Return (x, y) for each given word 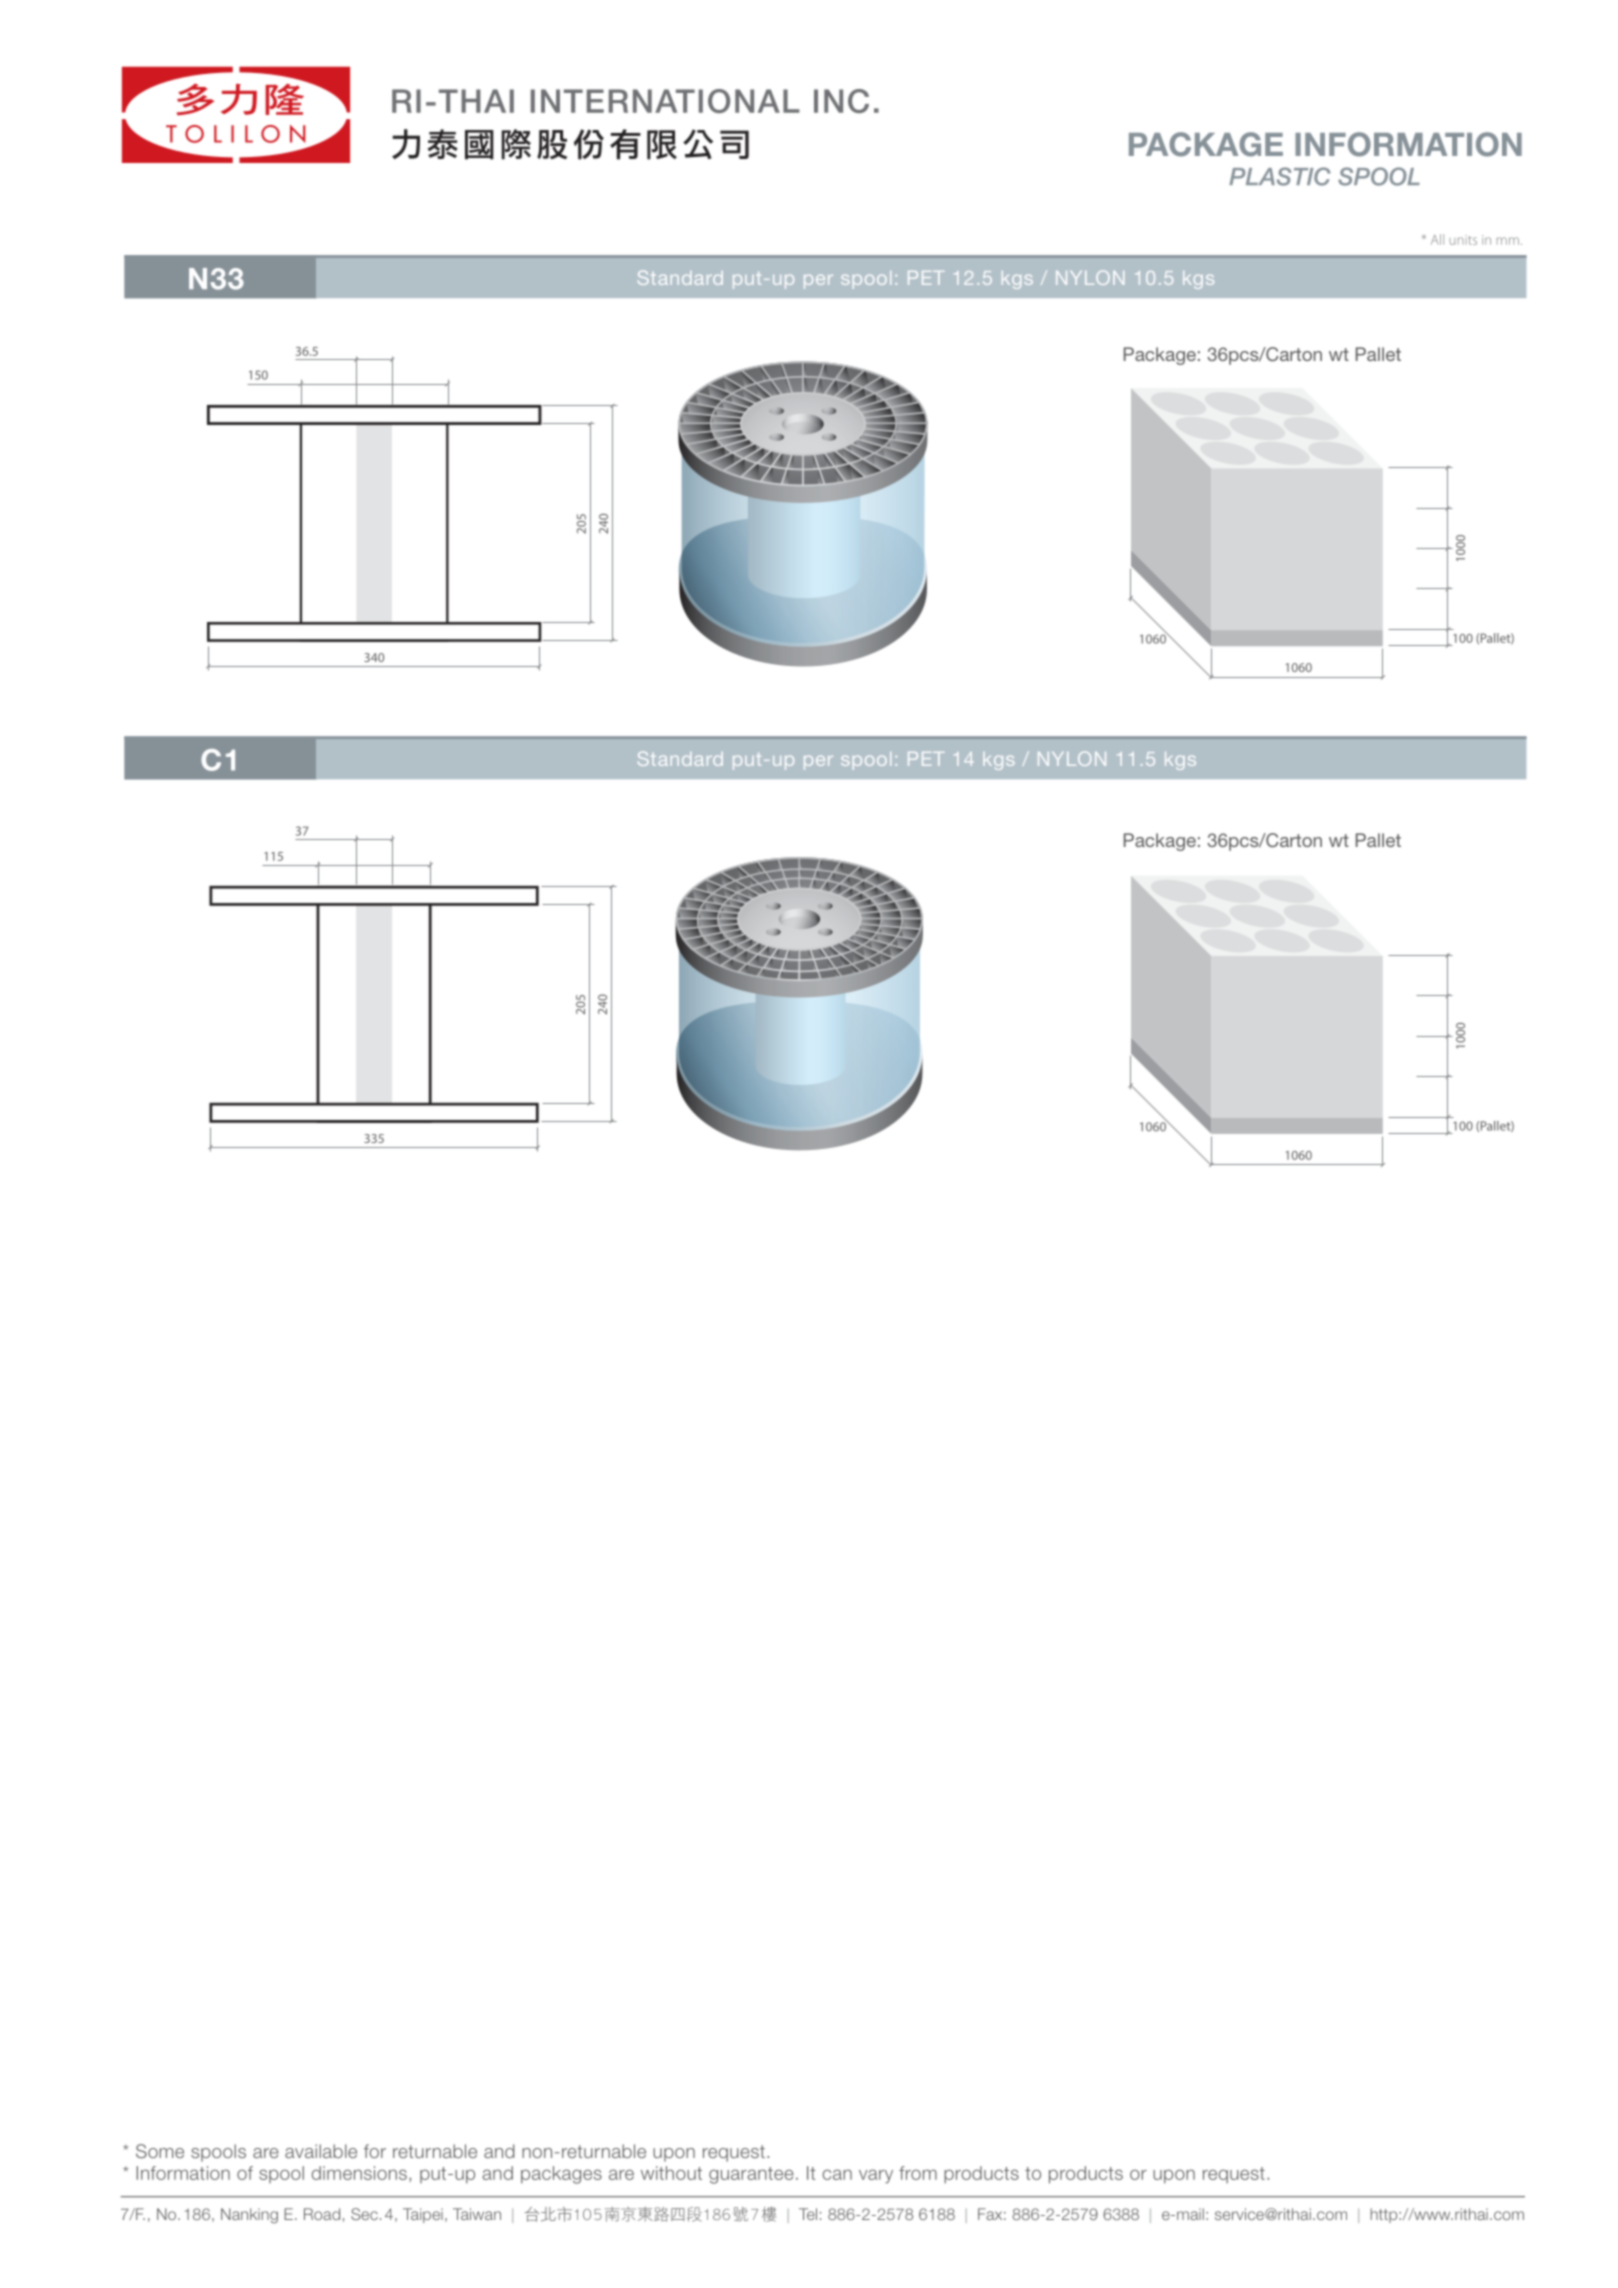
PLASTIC (1280, 176)
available (321, 2151)
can (837, 2174)
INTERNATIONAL (665, 101)
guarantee (751, 2175)
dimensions (359, 2173)
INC (841, 101)
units (1463, 240)
